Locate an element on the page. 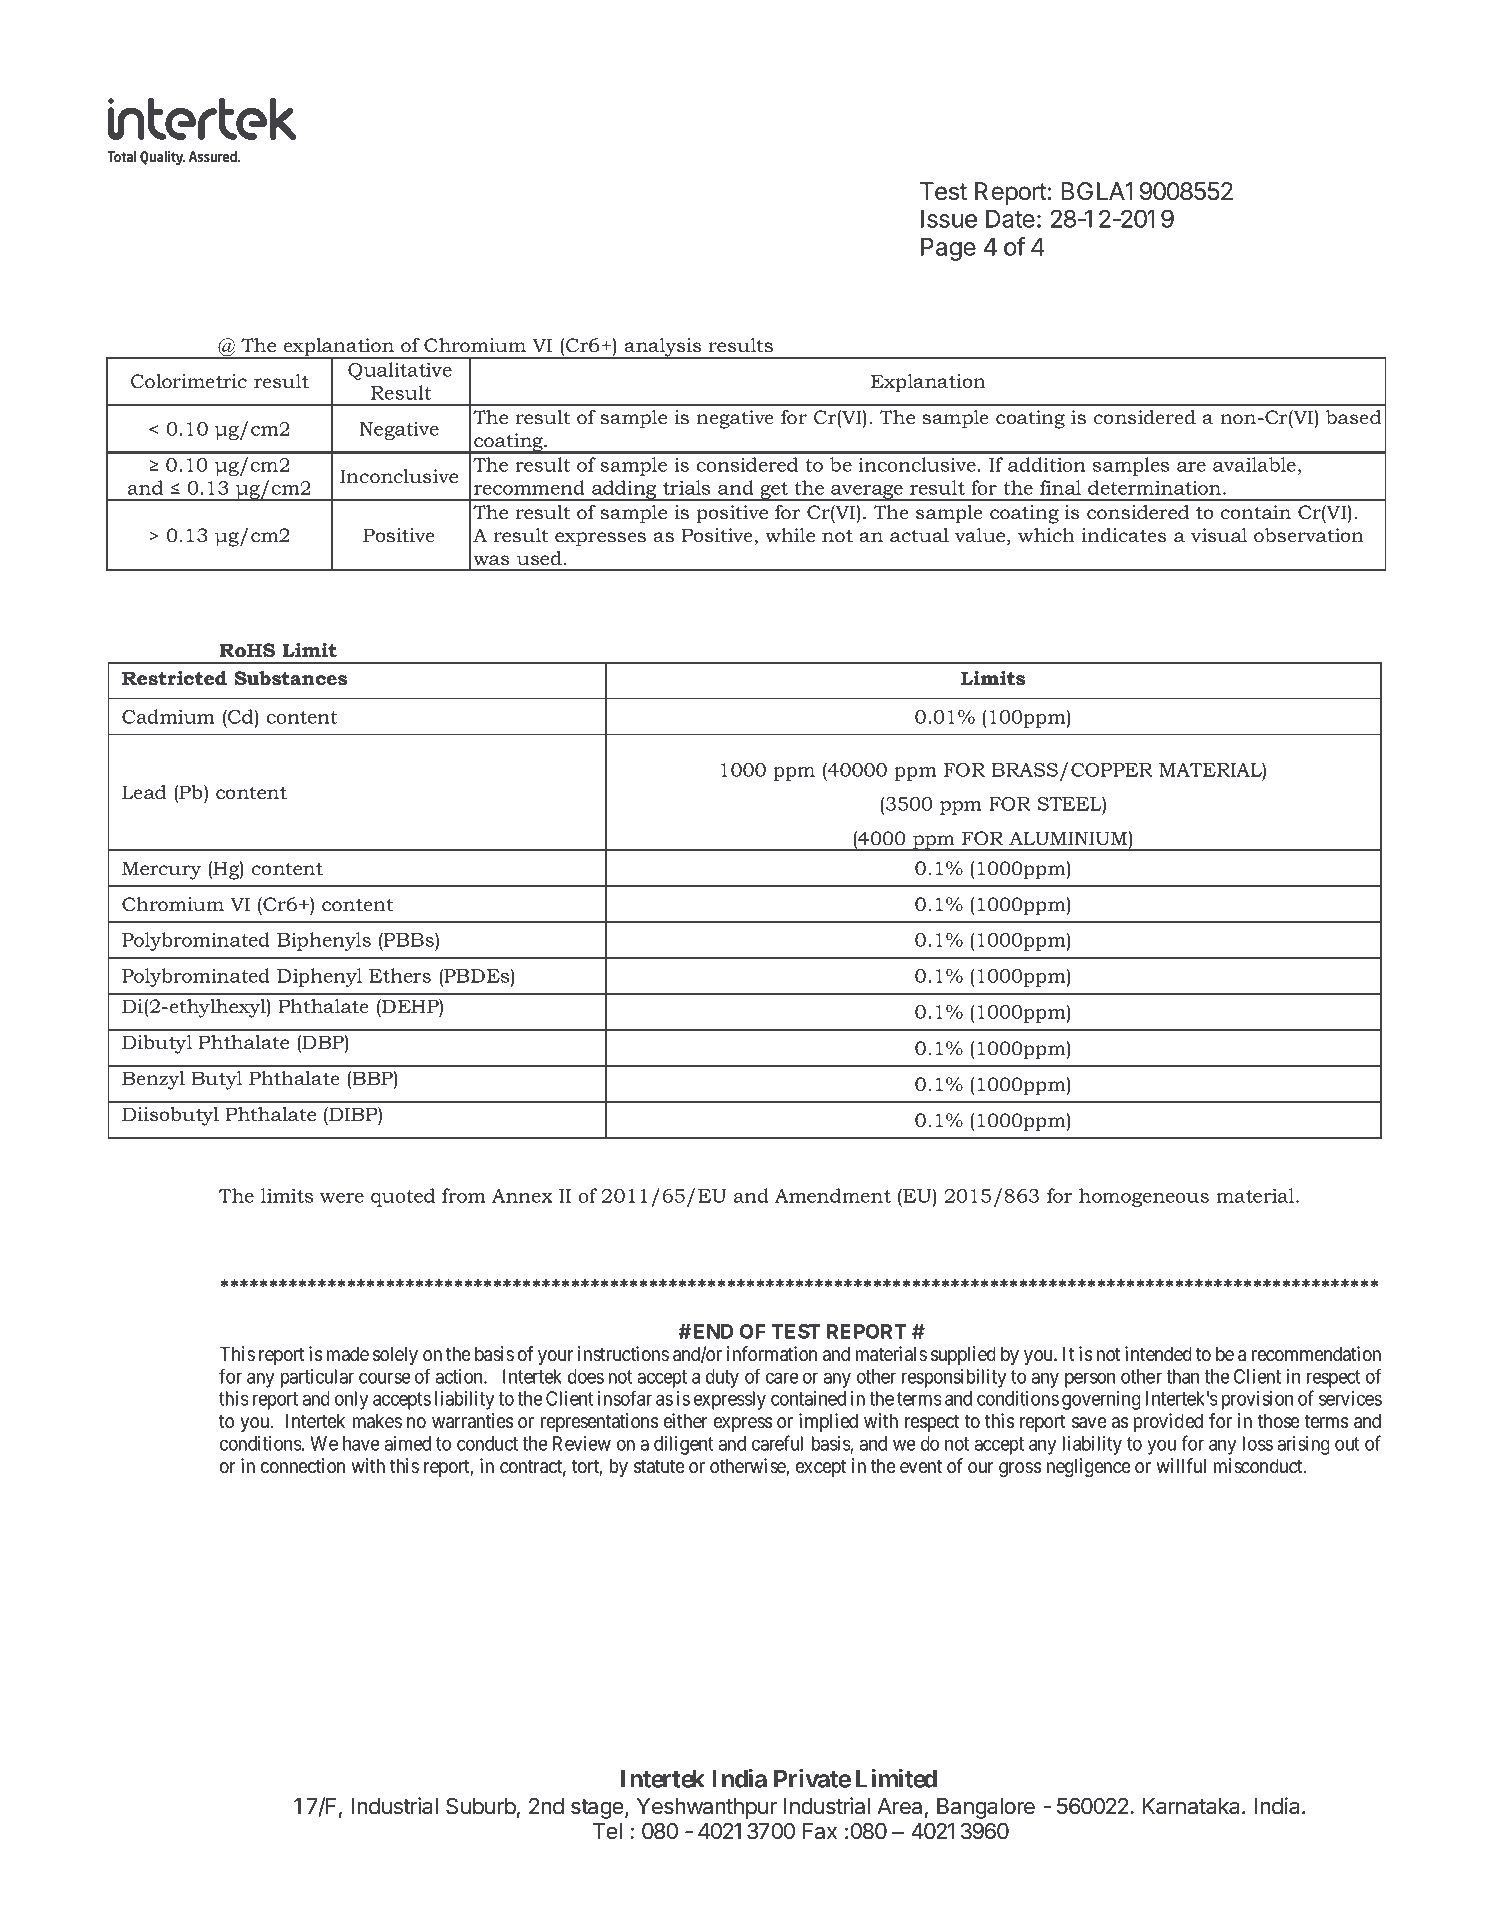 Image resolution: width=1491 pixels, height=1930 pixels. Date is located at coordinates (1010, 219).
